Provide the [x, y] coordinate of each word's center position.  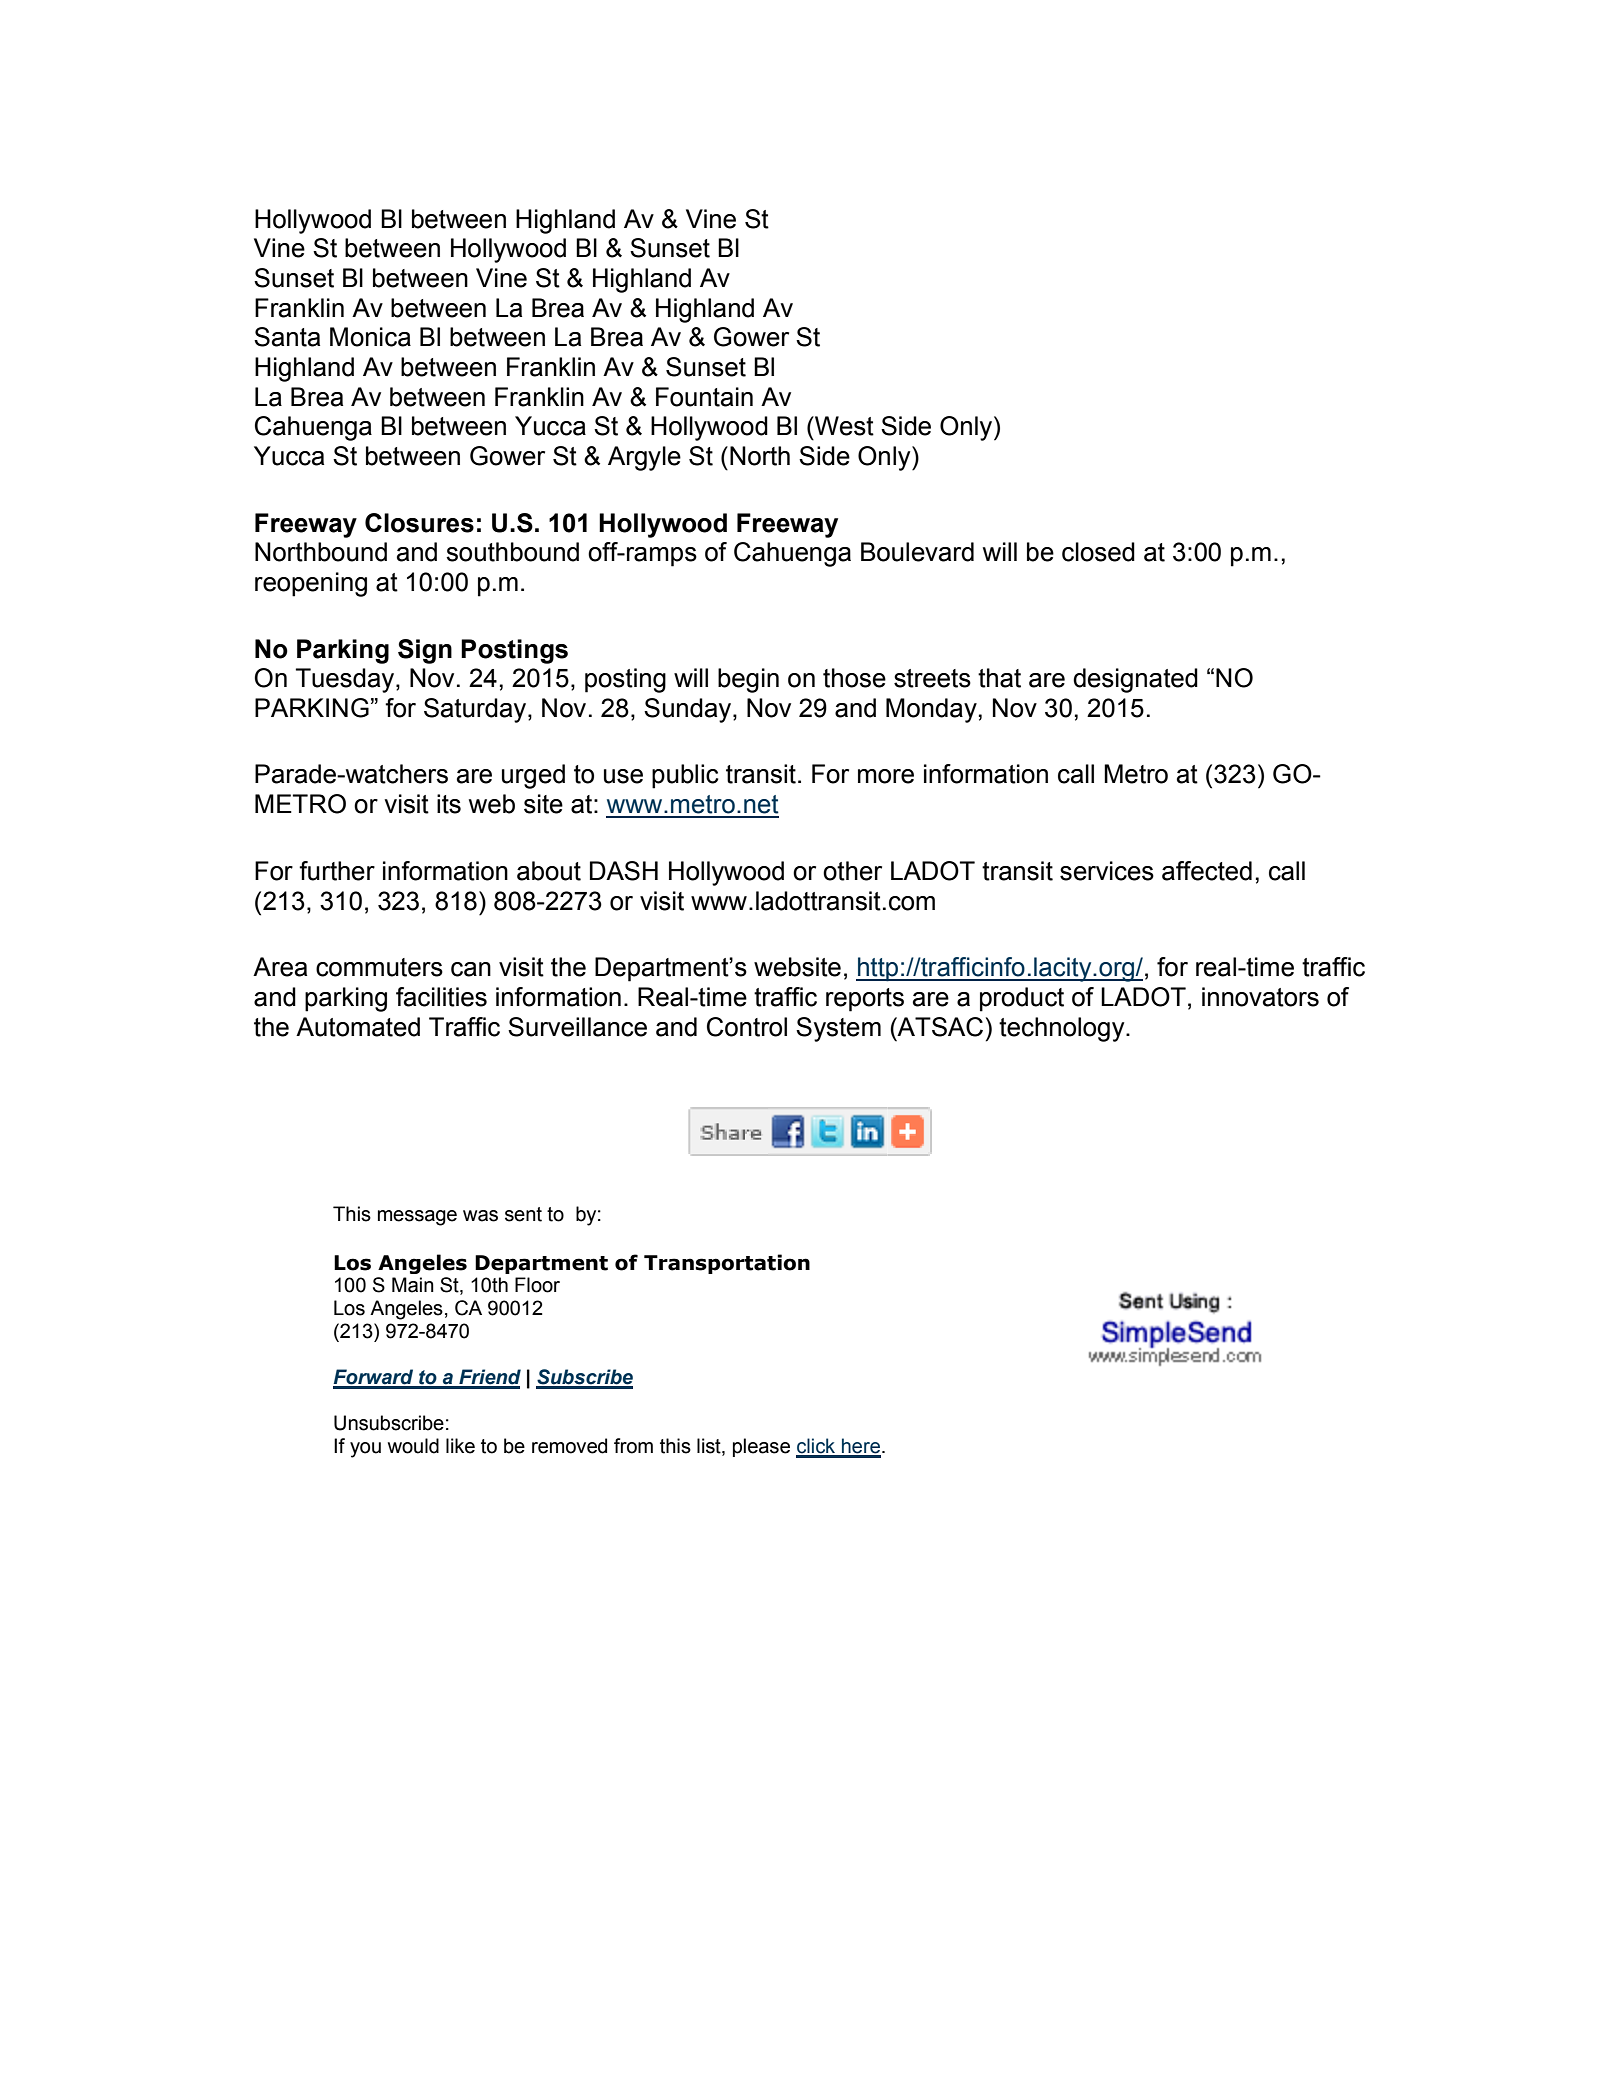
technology [1063, 1029]
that [999, 678]
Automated [358, 1027]
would [413, 1446]
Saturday [476, 710]
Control [747, 1027]
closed [1098, 552]
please [761, 1447]
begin [748, 680]
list [710, 1447]
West [843, 426]
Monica [370, 337]
